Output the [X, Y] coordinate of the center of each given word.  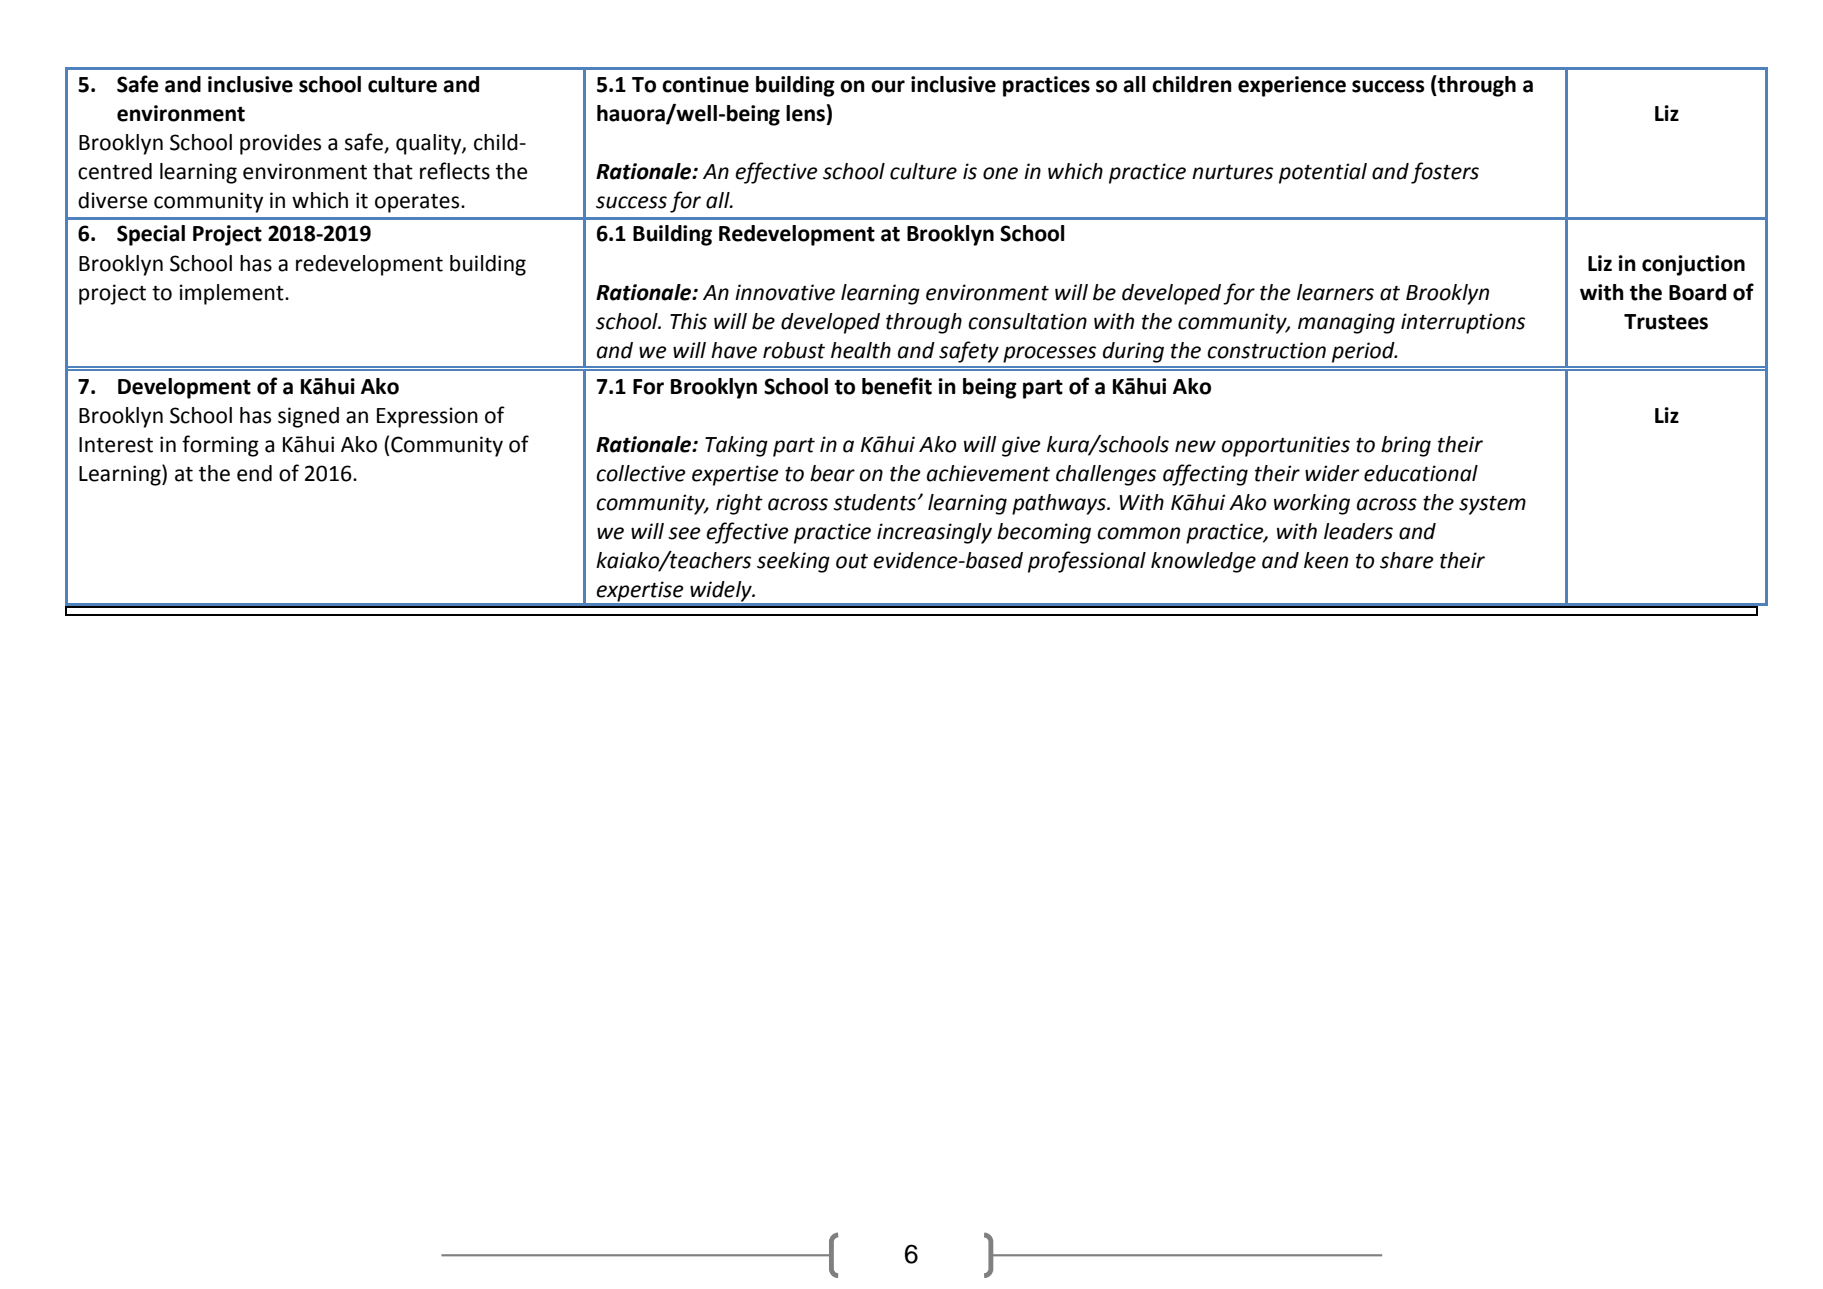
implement [232, 294]
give [1021, 446]
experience [1292, 86]
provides [280, 144]
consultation [1027, 321]
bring [1406, 446]
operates [418, 203]
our [888, 86]
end [254, 473]
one [1000, 173]
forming [220, 446]
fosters [1445, 173]
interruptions [1463, 323]
